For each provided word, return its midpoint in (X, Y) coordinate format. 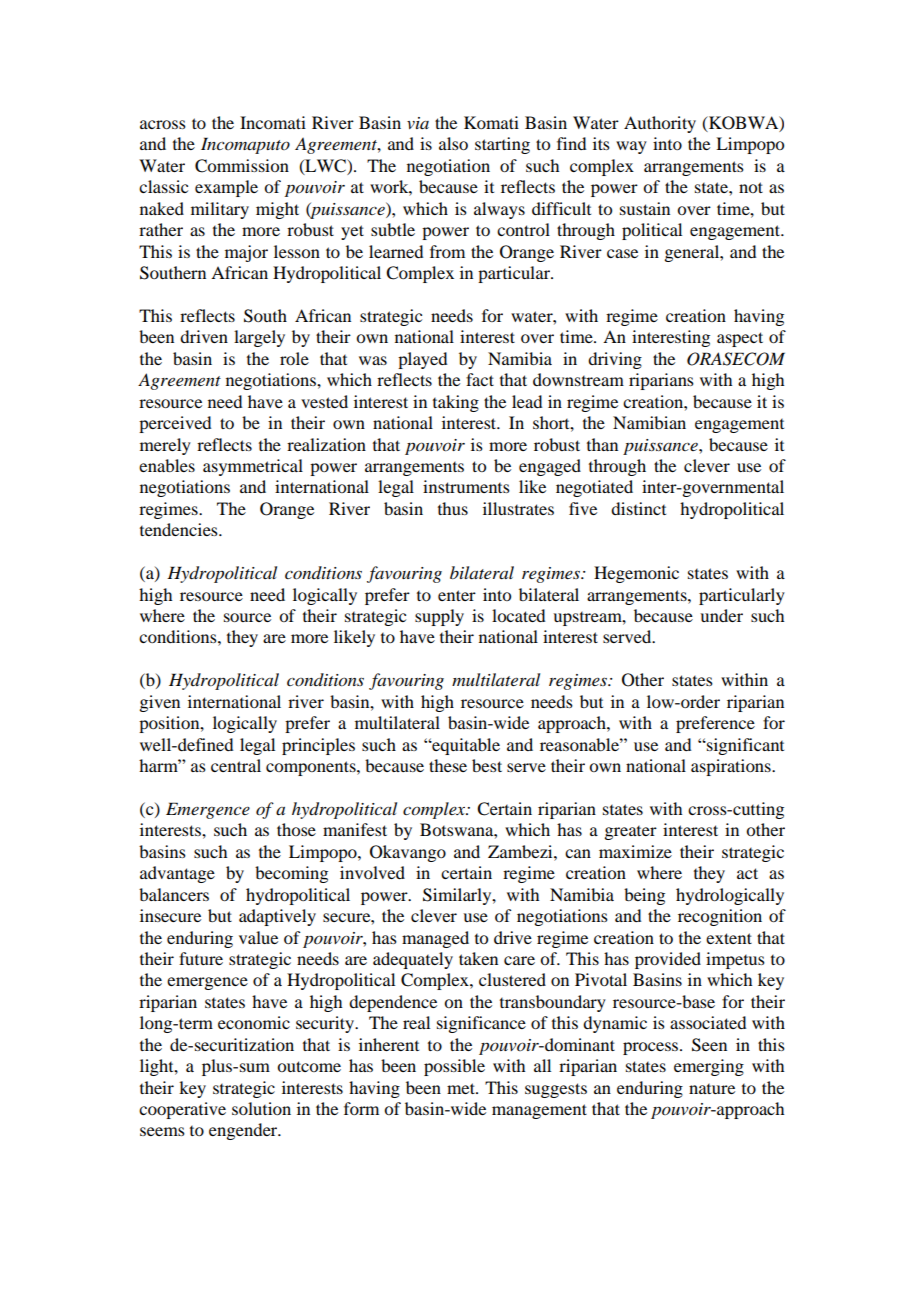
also (453, 143)
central (236, 765)
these (448, 765)
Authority (660, 124)
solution (261, 1108)
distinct (638, 508)
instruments (466, 486)
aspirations (732, 767)
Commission (242, 166)
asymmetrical (253, 467)
